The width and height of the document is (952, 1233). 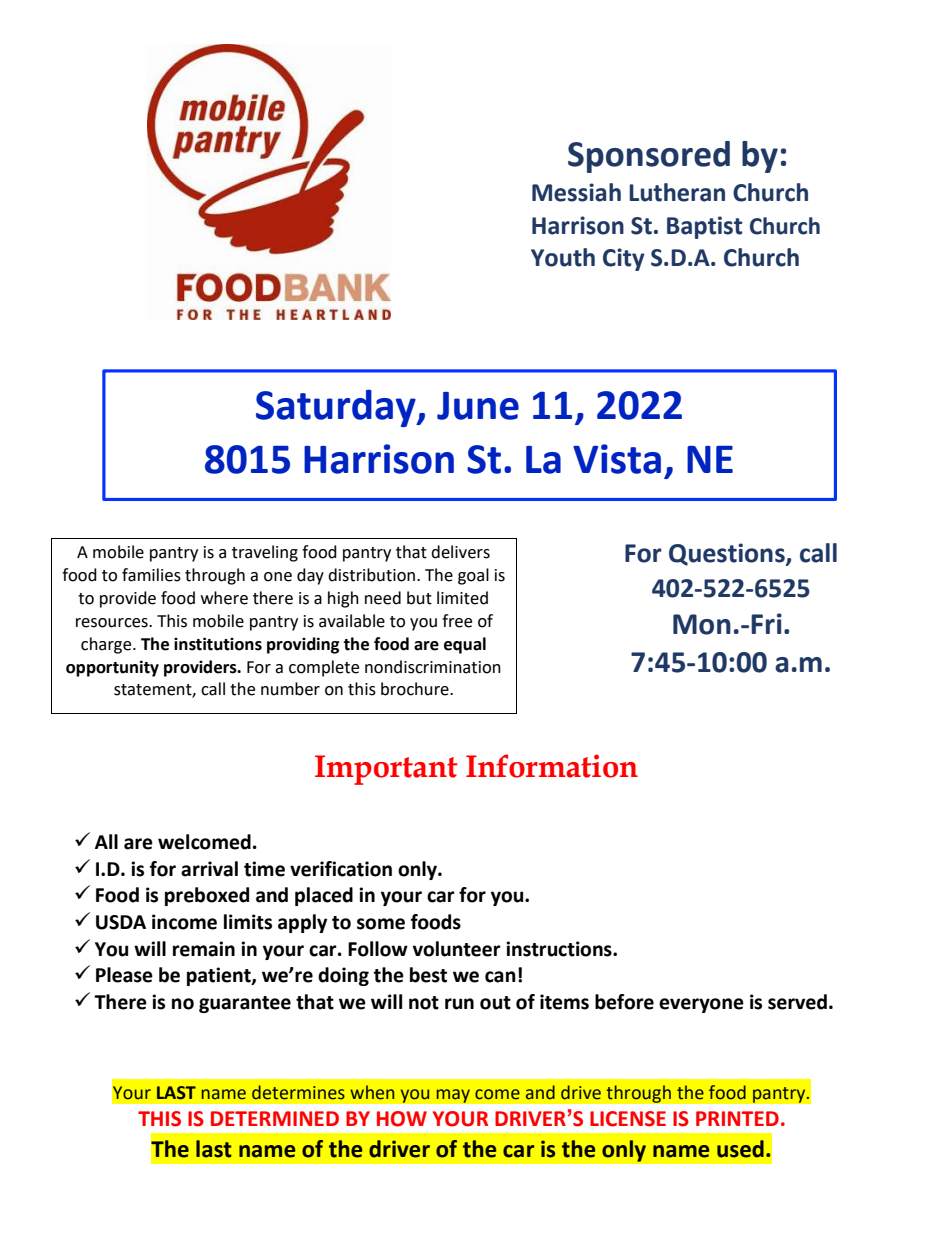 I want to click on traveling, so click(x=265, y=553).
